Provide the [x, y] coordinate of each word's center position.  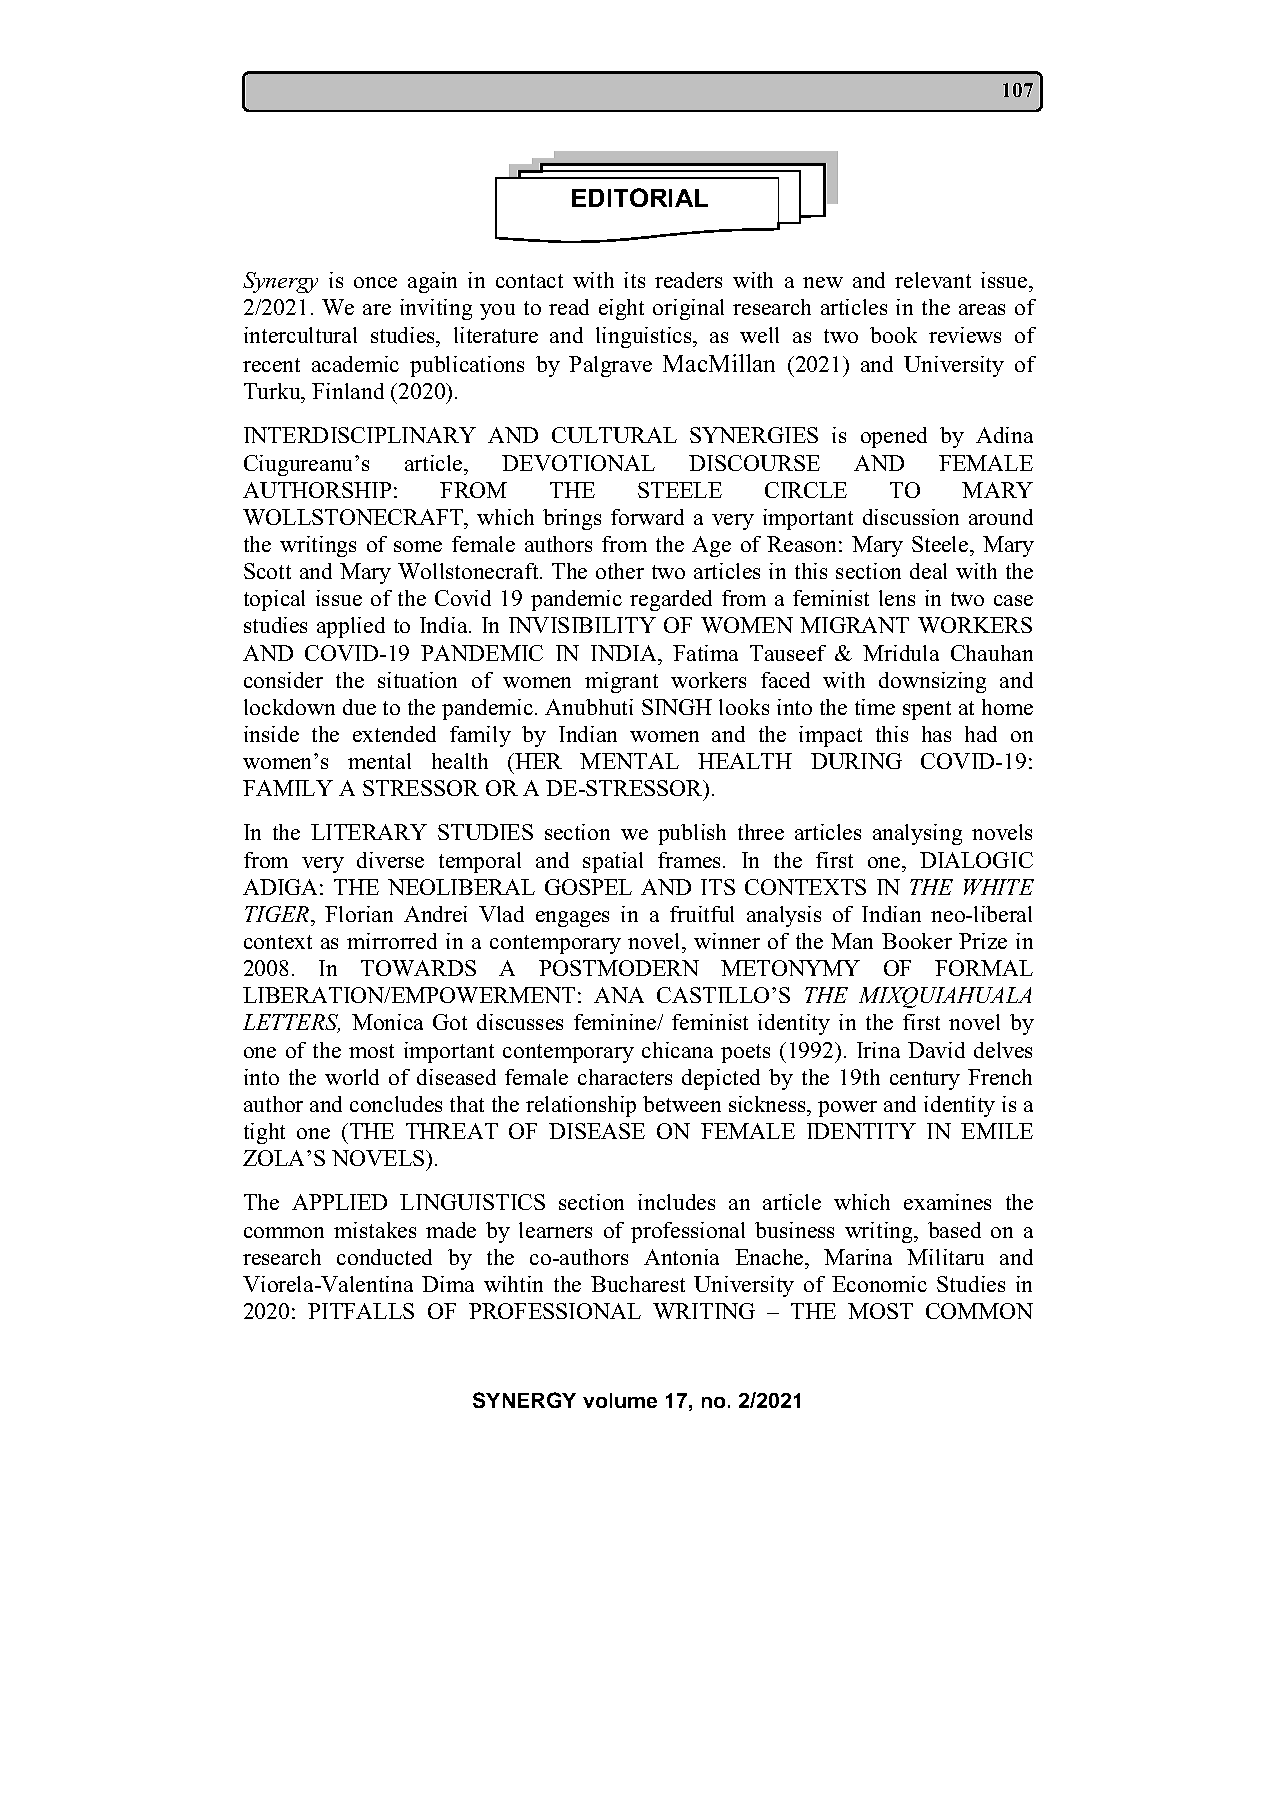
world [352, 1077]
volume [620, 1400]
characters [625, 1077]
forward [647, 517]
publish [692, 834]
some [418, 546]
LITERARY [369, 832]
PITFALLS [361, 1311]
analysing [917, 834]
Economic [879, 1284]
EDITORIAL [640, 197]
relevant [933, 280]
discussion [911, 517]
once [375, 282]
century [925, 1080]
